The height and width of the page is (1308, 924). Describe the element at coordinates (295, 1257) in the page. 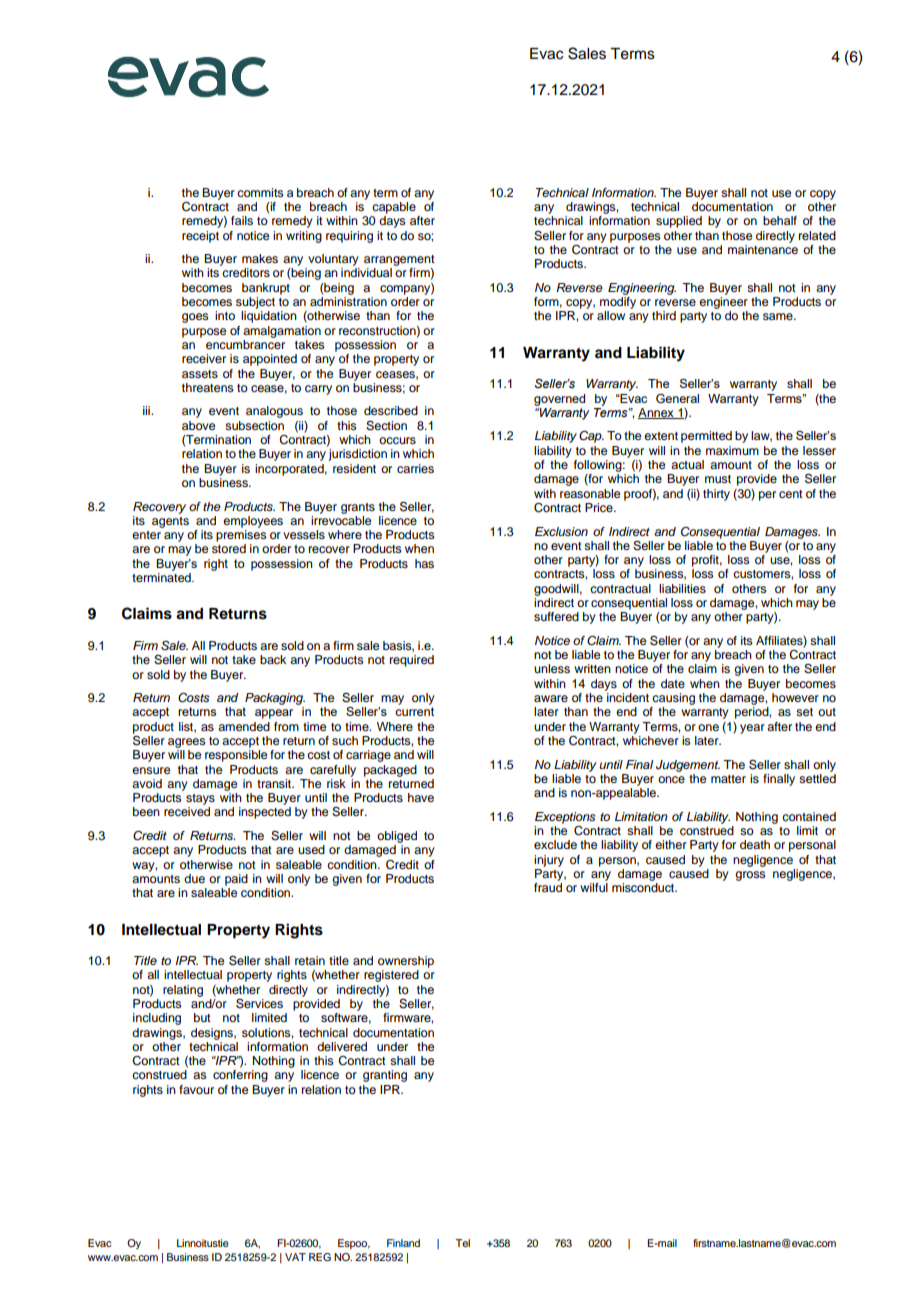

I see `VAT` at that location.
